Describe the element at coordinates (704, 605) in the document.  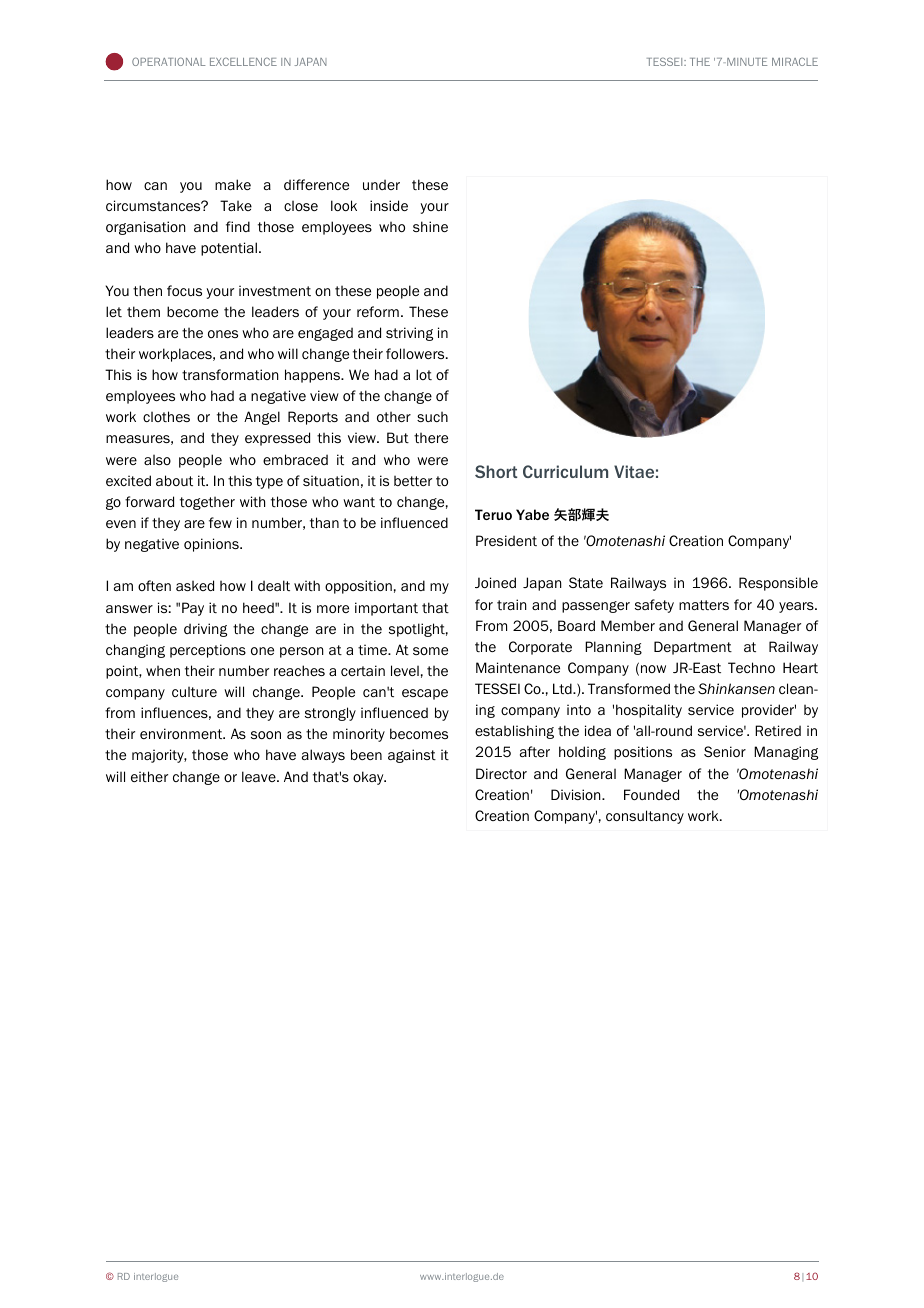
I see `matters` at that location.
